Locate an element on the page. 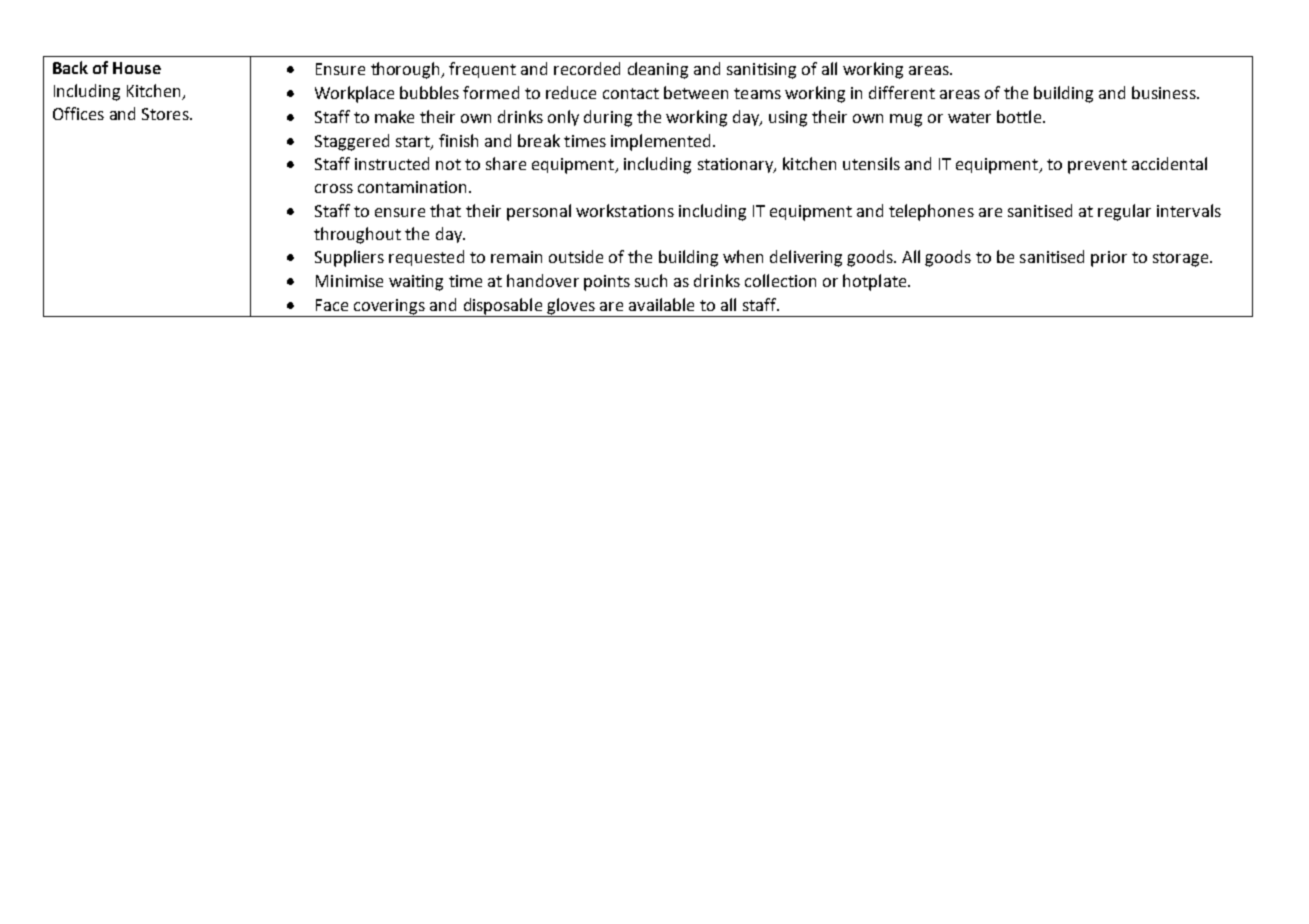 This document has height=924, width=1309. workstations is located at coordinates (625, 210).
